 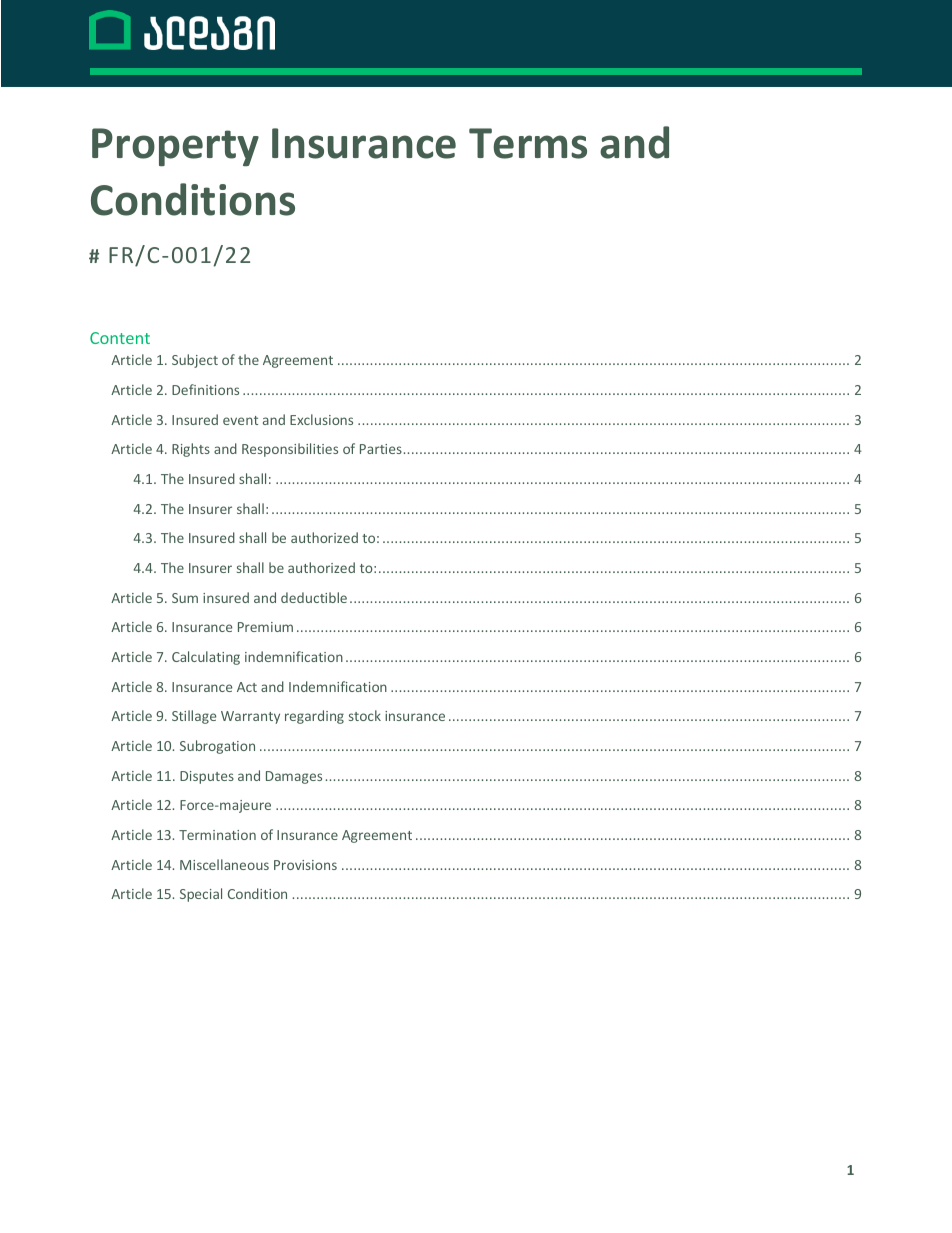 I want to click on Terms, so click(x=528, y=143).
